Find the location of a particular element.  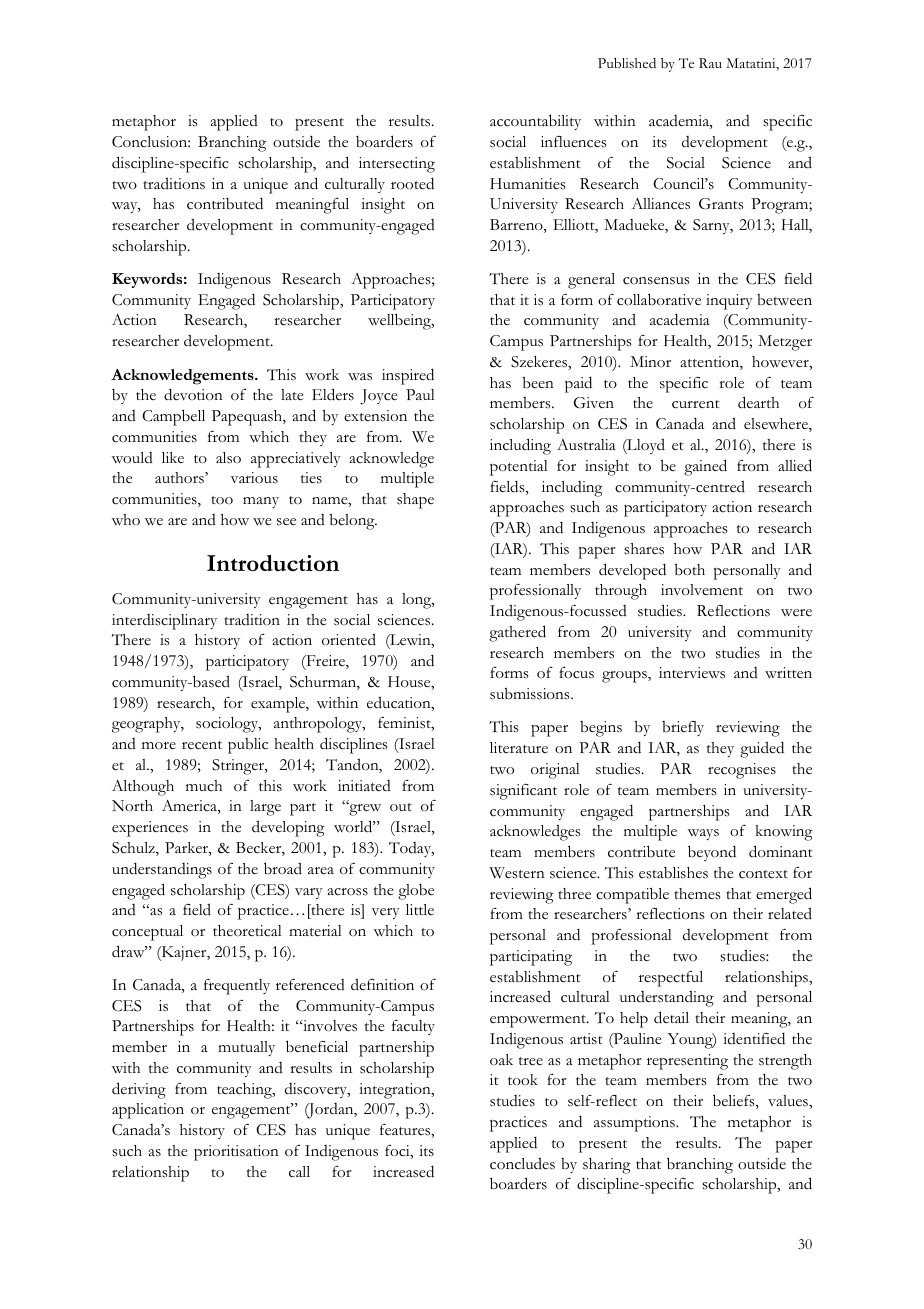

Rau is located at coordinates (710, 63).
